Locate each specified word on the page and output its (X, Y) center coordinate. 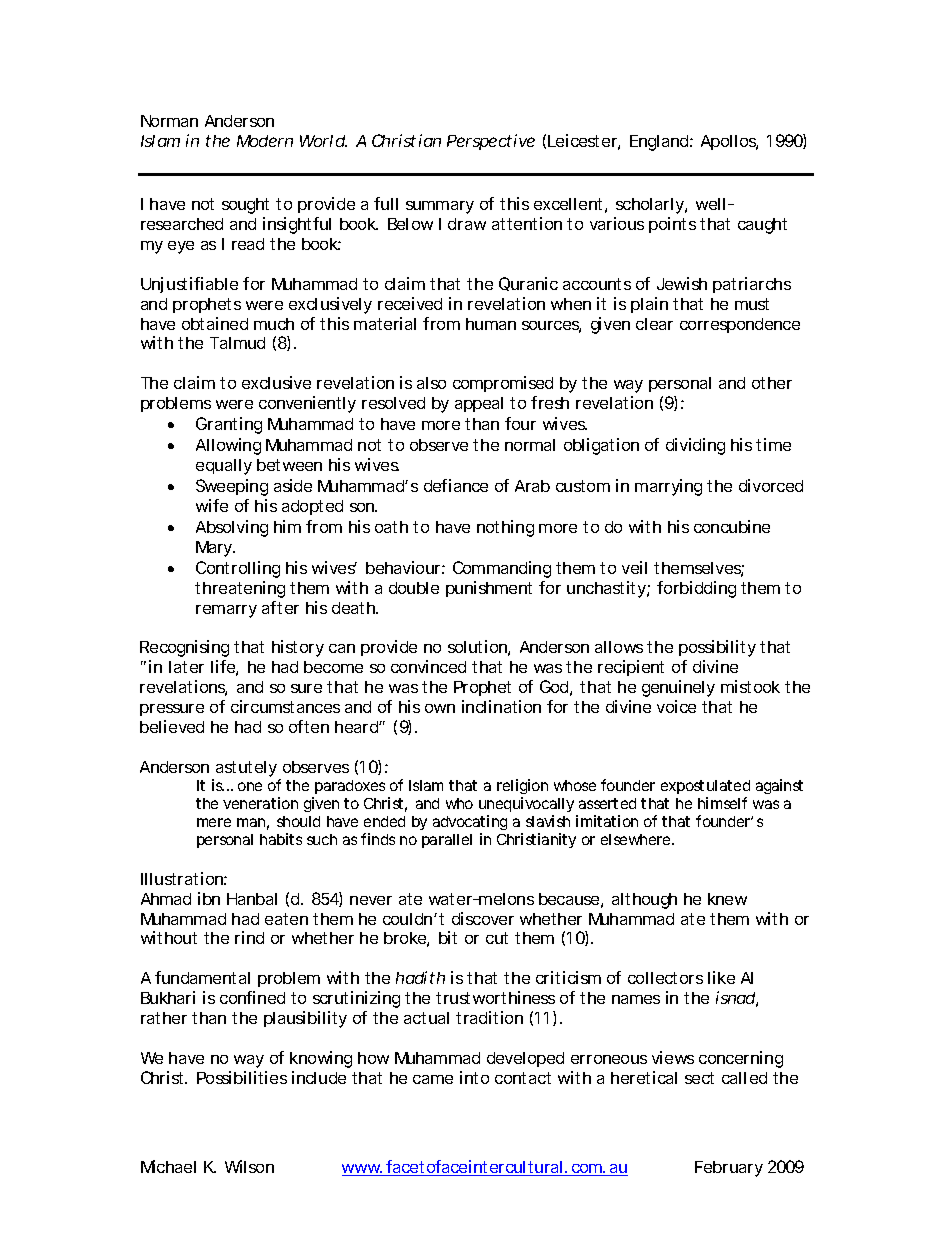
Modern (265, 141)
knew (727, 899)
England (660, 143)
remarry (226, 611)
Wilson (249, 1166)
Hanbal (252, 899)
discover (483, 918)
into (474, 1077)
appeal (479, 404)
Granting (229, 425)
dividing (695, 446)
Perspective (491, 142)
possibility (717, 648)
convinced (428, 666)
